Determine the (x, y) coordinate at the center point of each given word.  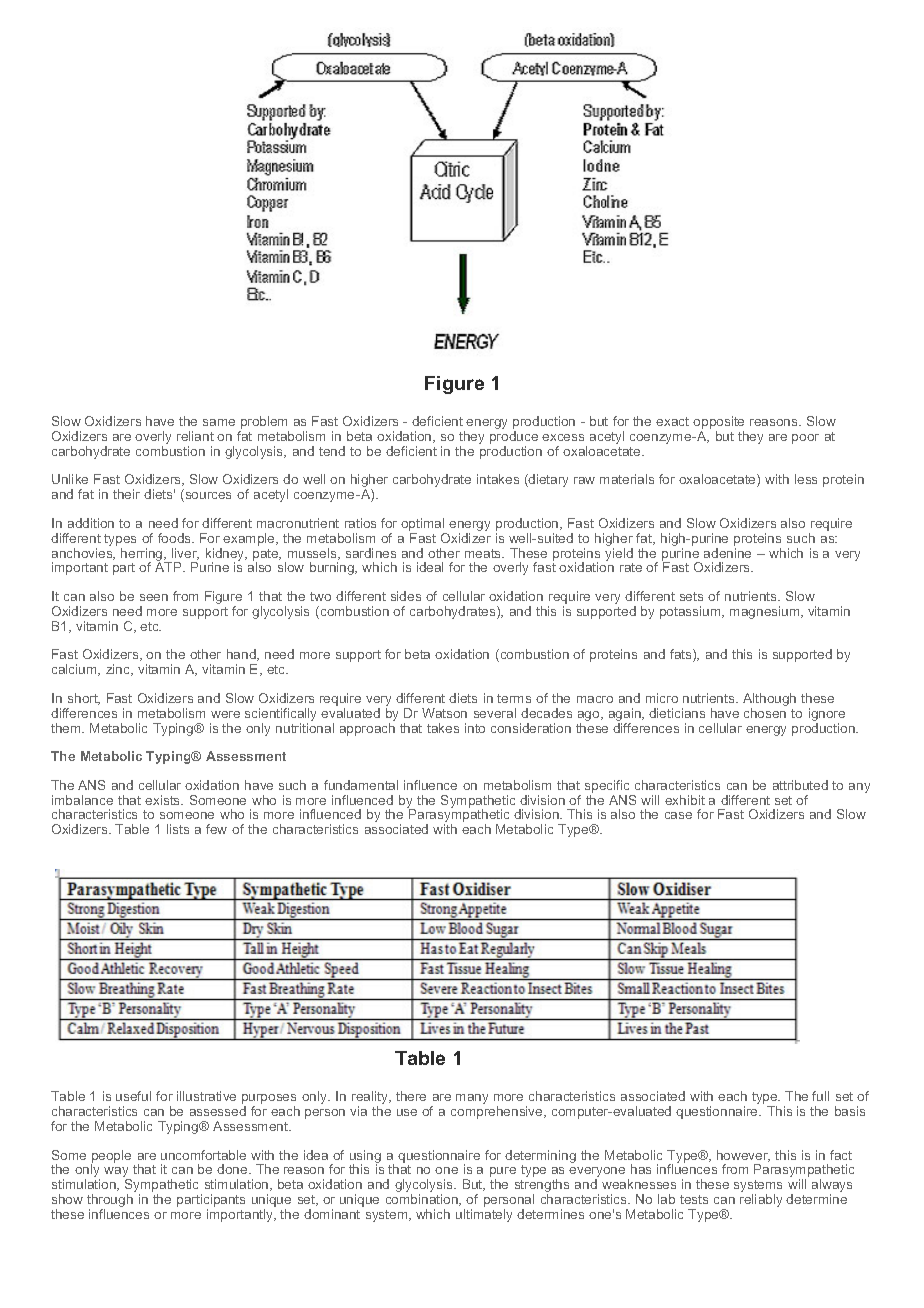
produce (514, 439)
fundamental (361, 785)
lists (178, 829)
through (110, 1202)
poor (805, 439)
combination (423, 1200)
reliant (195, 436)
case (678, 815)
